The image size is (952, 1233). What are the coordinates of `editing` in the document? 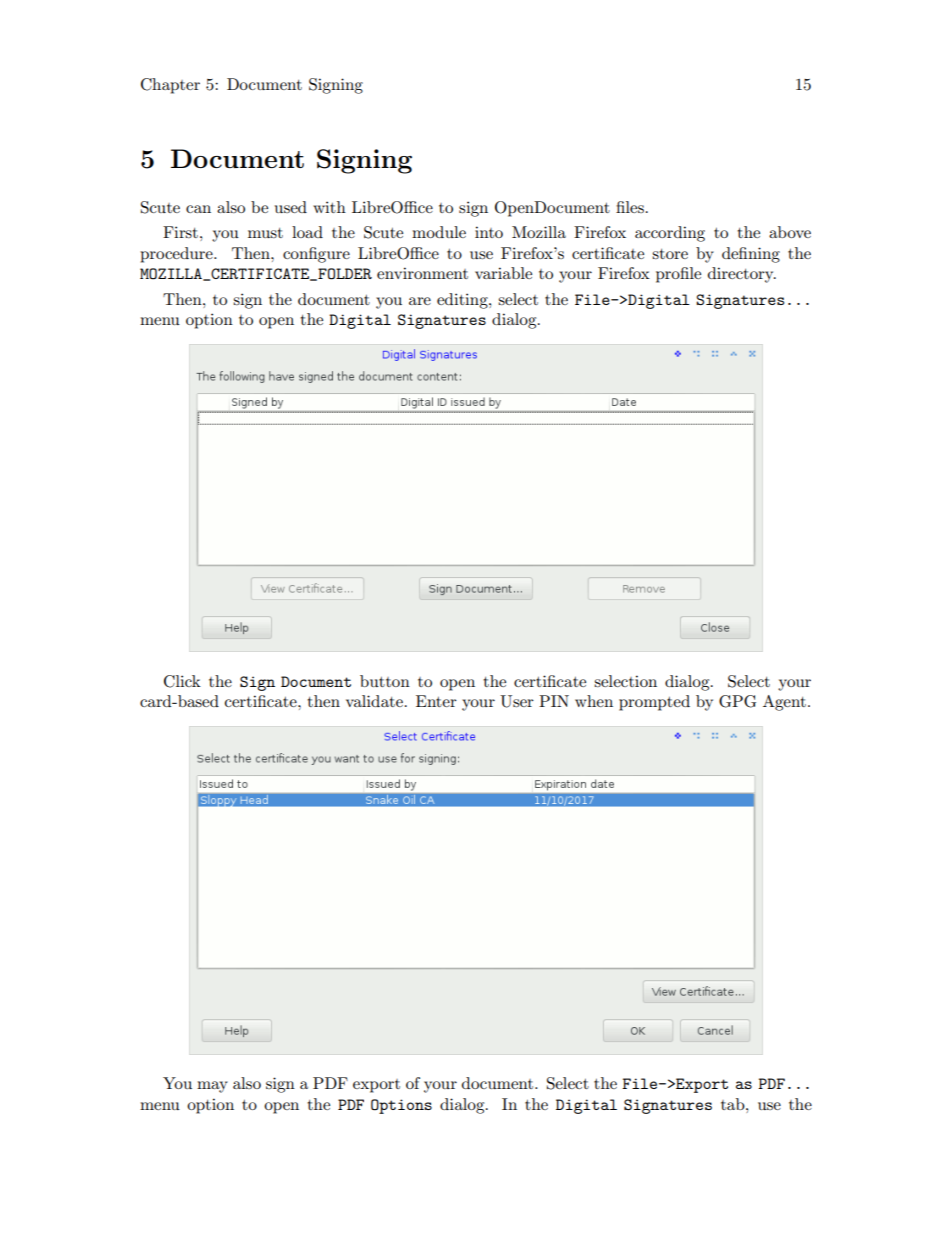 It's located at (463, 301).
